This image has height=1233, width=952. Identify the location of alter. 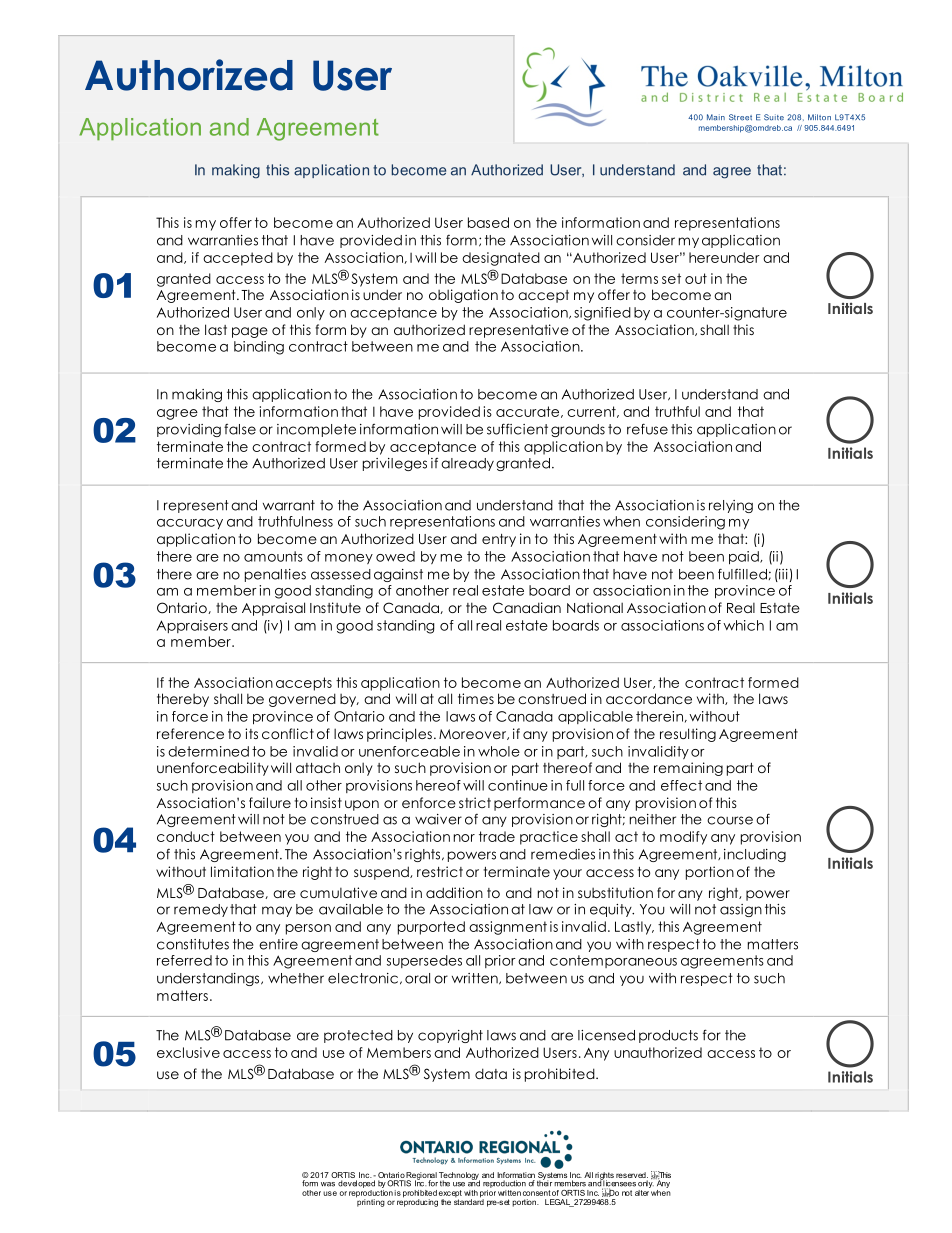
(643, 1191).
